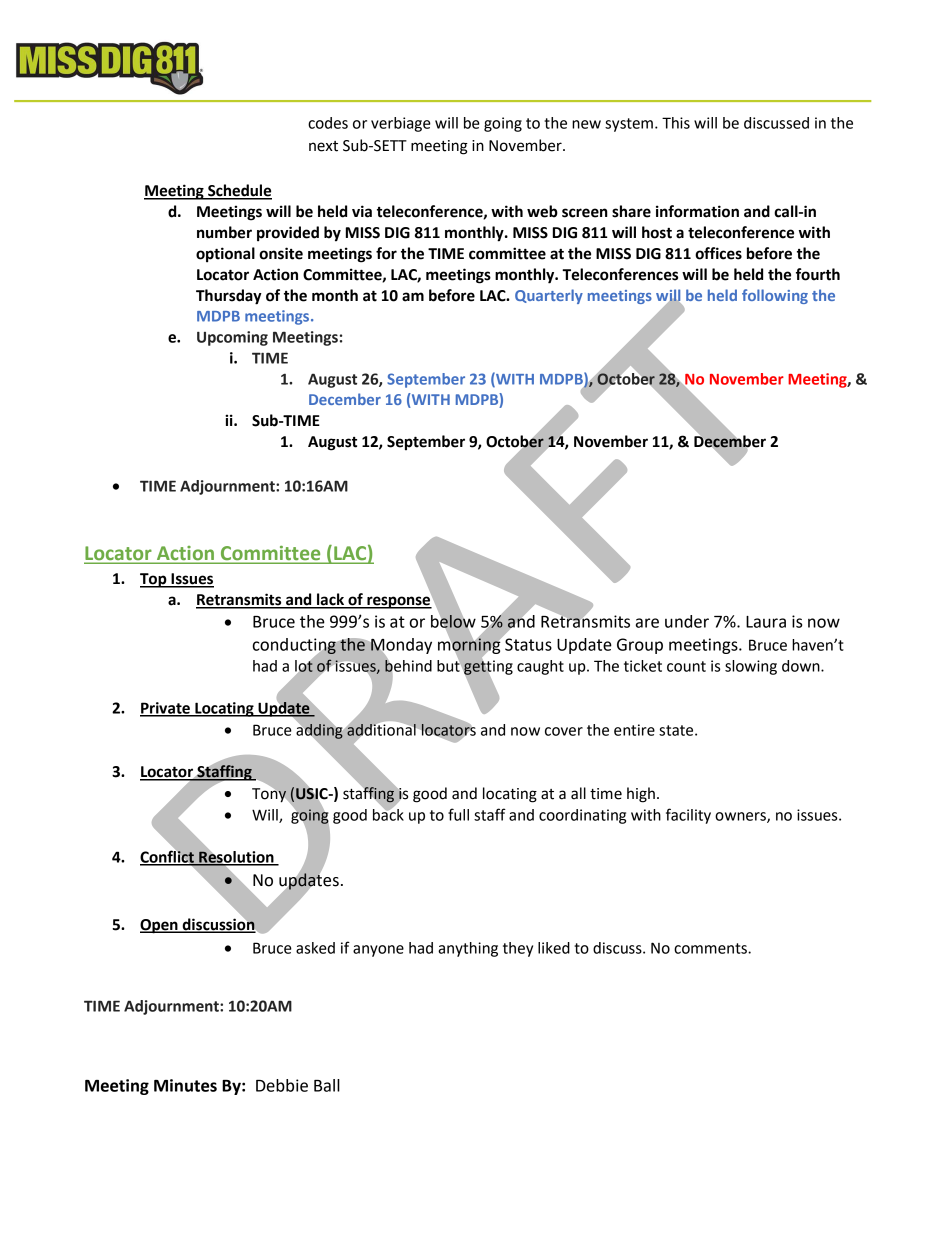  I want to click on Status, so click(528, 644).
